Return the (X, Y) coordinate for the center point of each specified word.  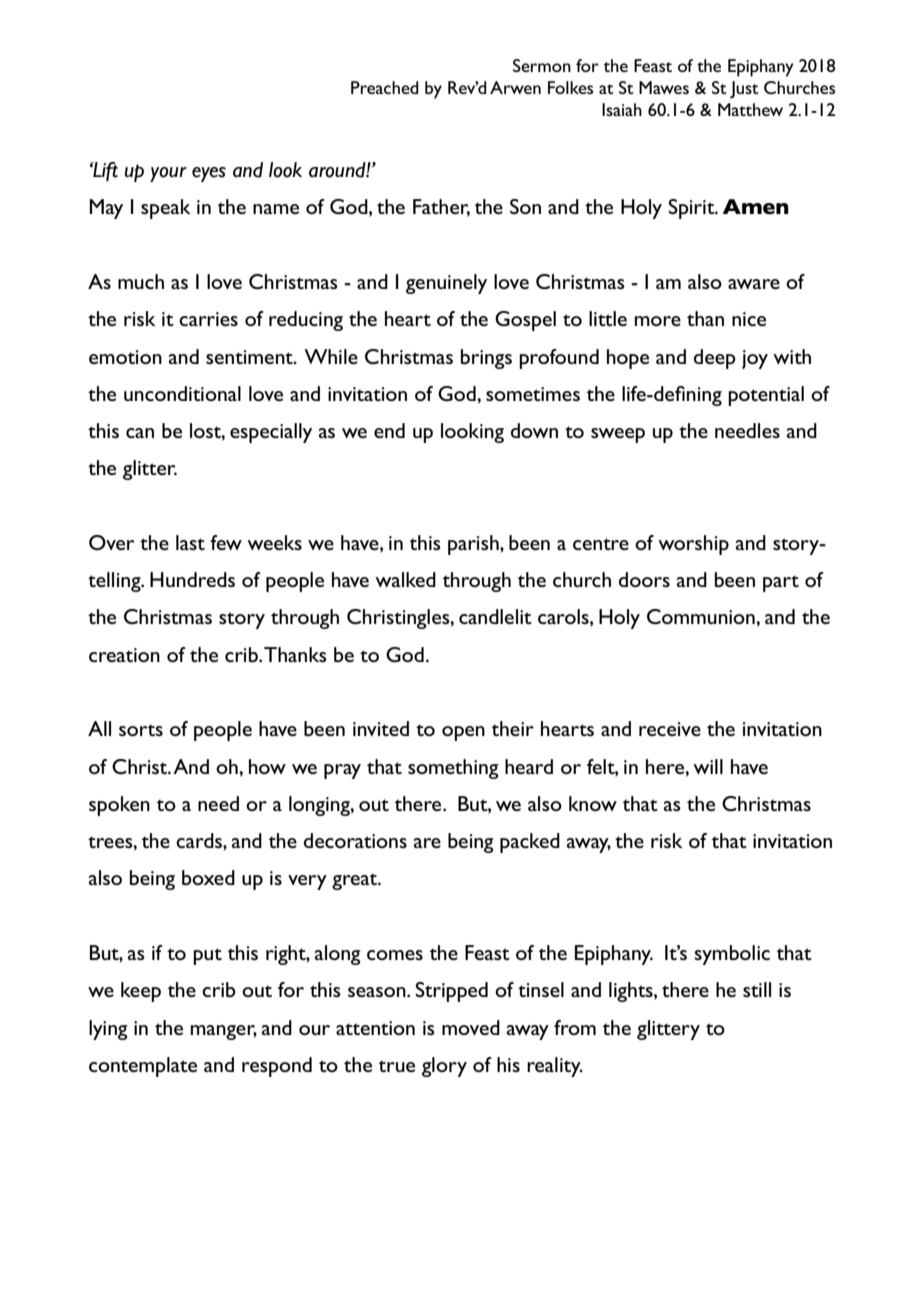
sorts (141, 730)
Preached (385, 87)
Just (744, 90)
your (168, 174)
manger (224, 1032)
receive (670, 729)
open (463, 733)
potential (766, 396)
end (389, 430)
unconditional (182, 393)
